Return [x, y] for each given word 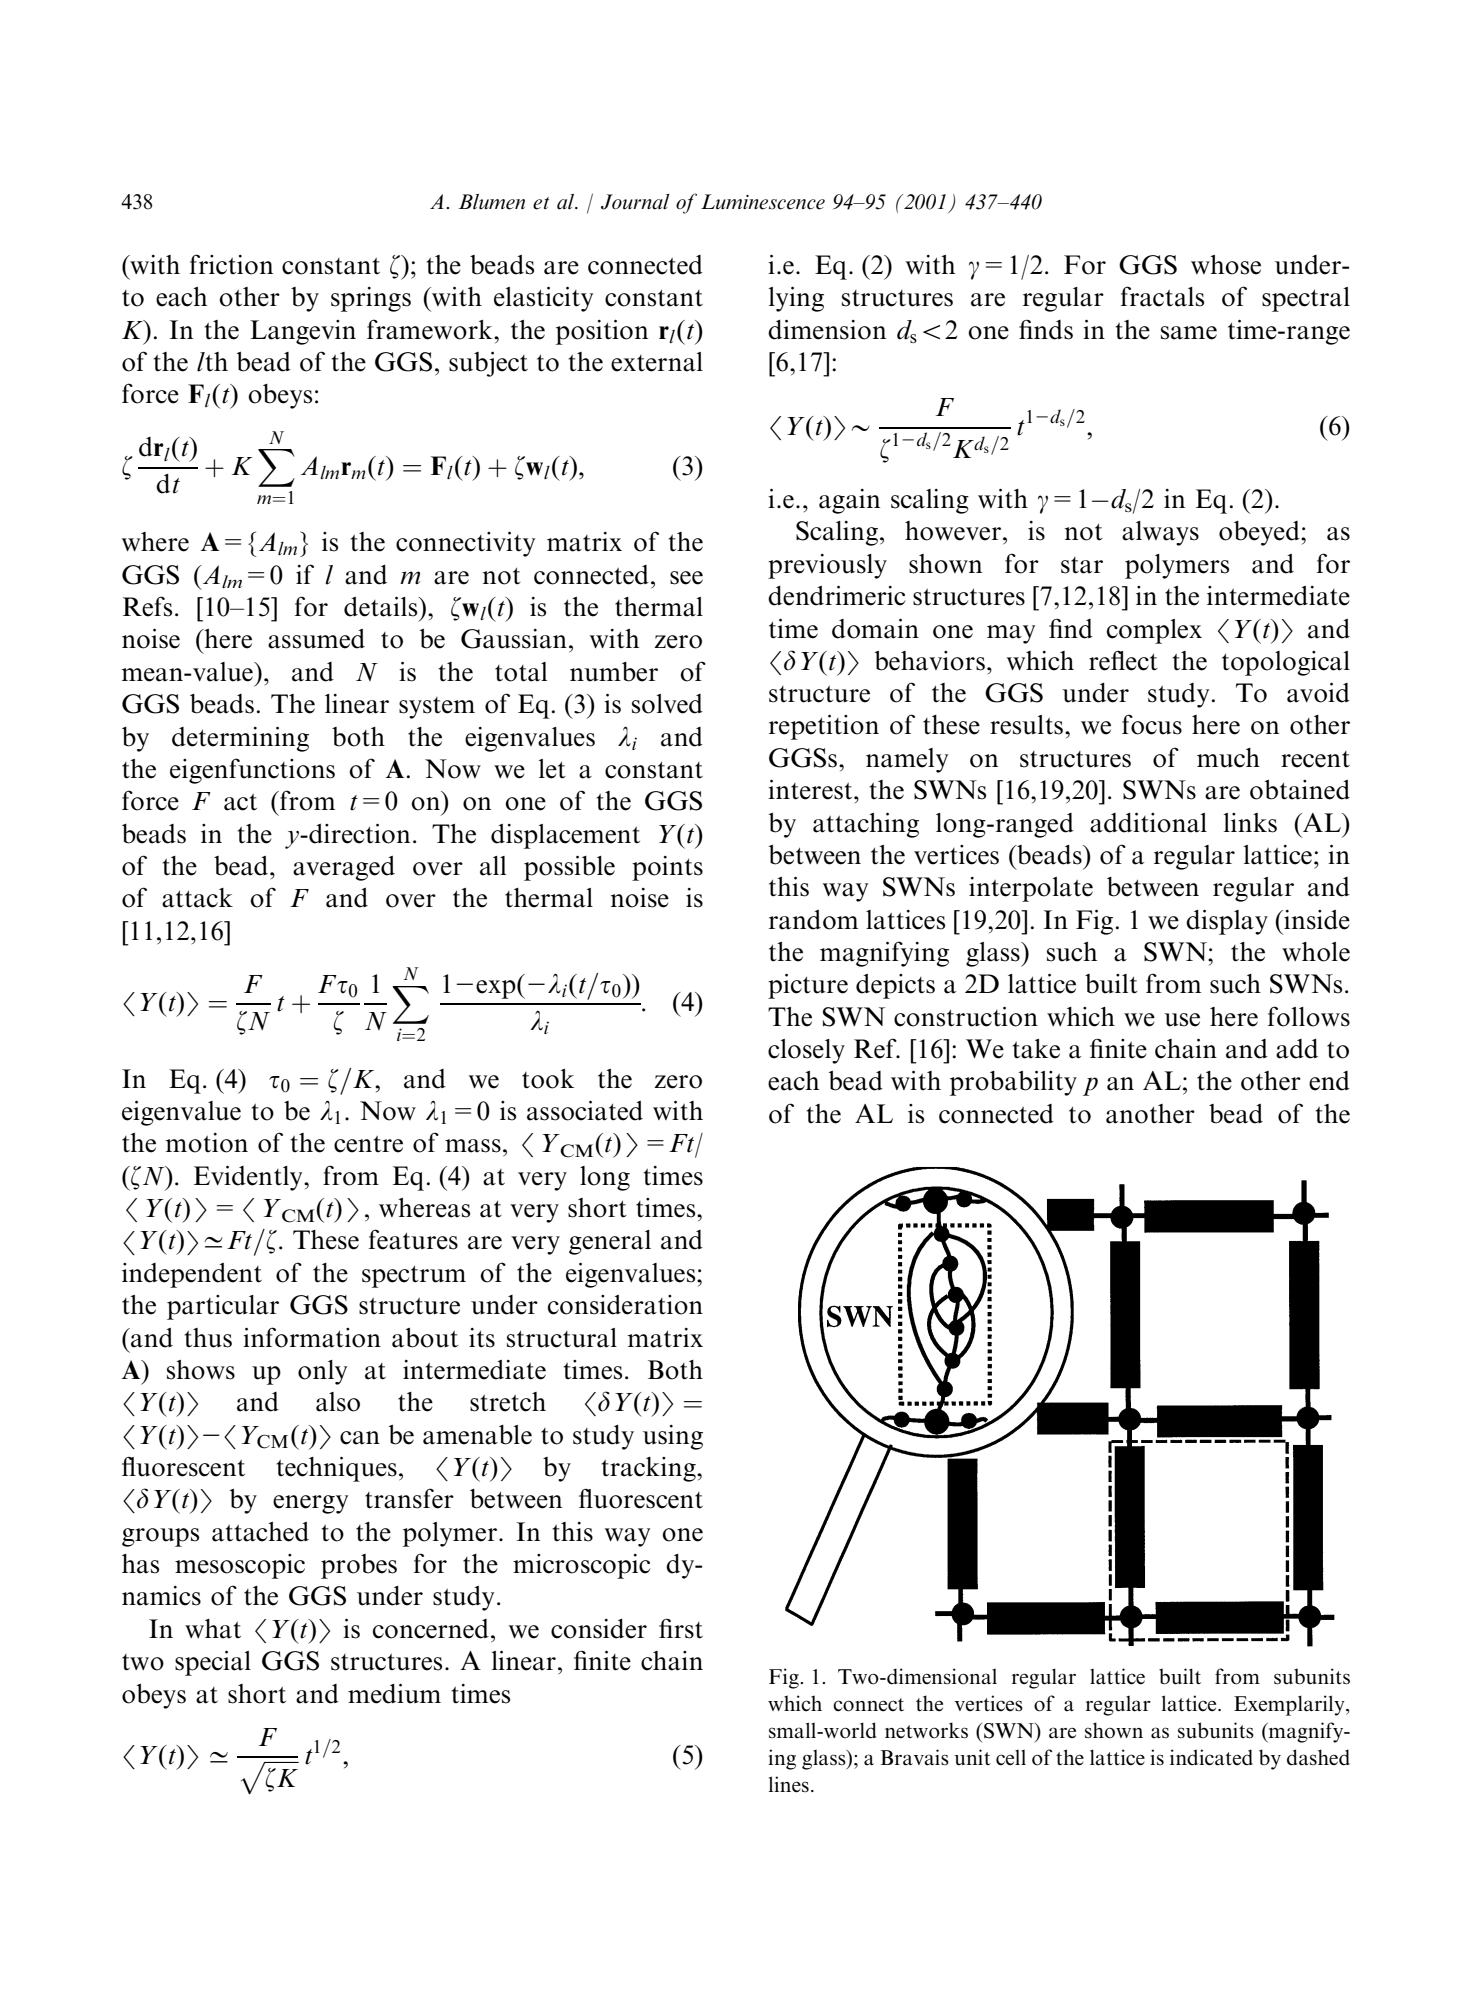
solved [667, 704]
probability [1013, 1083]
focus [1152, 724]
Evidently [249, 1178]
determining [240, 739]
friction [231, 264]
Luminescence [763, 202]
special [213, 1663]
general [610, 1242]
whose [1226, 265]
